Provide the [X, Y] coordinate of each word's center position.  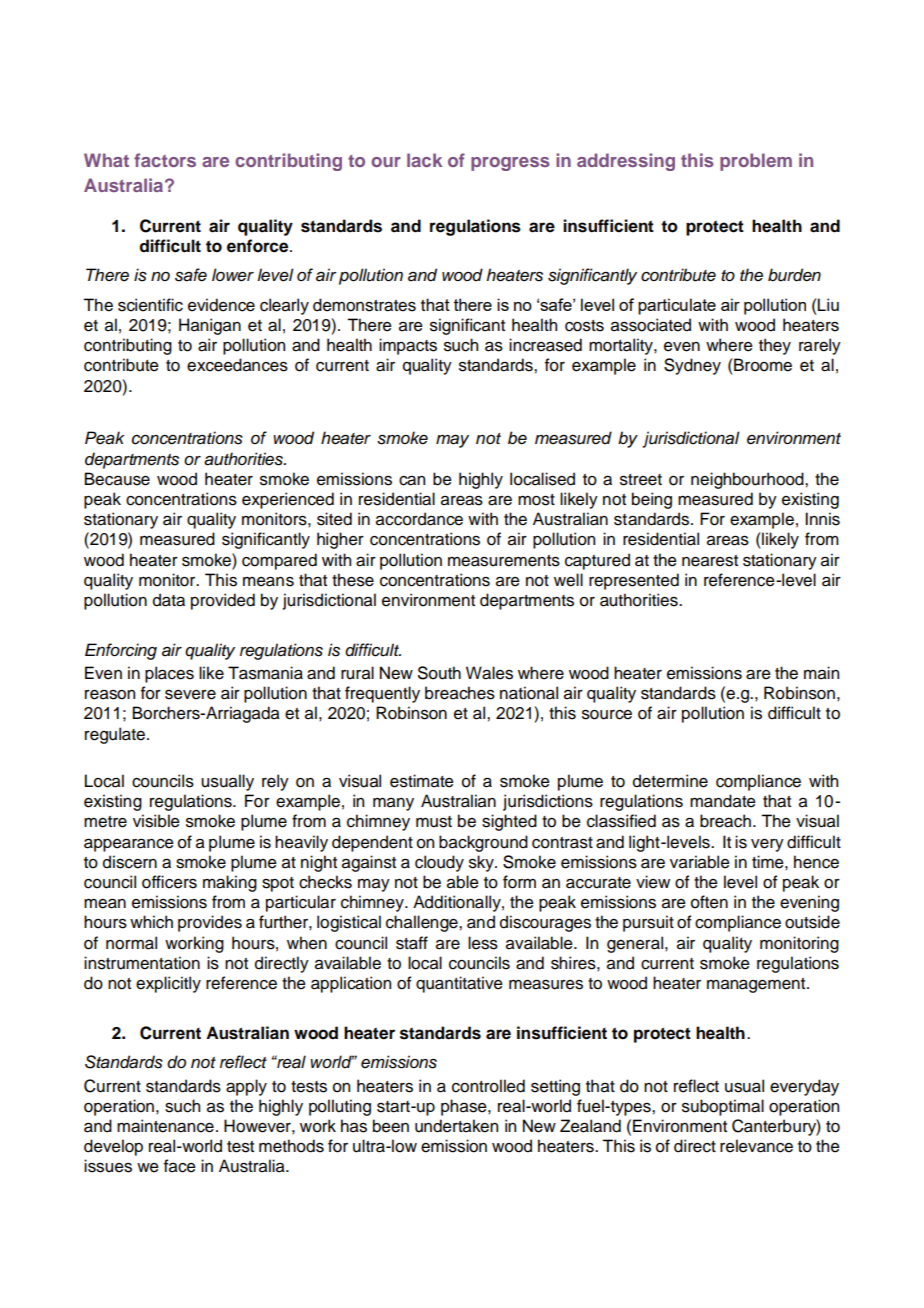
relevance [756, 1146]
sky [482, 863]
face [180, 1166]
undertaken [456, 1126]
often [709, 902]
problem [756, 162]
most [536, 500]
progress [510, 164]
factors [165, 160]
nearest [710, 561]
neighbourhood [748, 480]
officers [169, 882]
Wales [489, 673]
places [169, 674]
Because [117, 479]
